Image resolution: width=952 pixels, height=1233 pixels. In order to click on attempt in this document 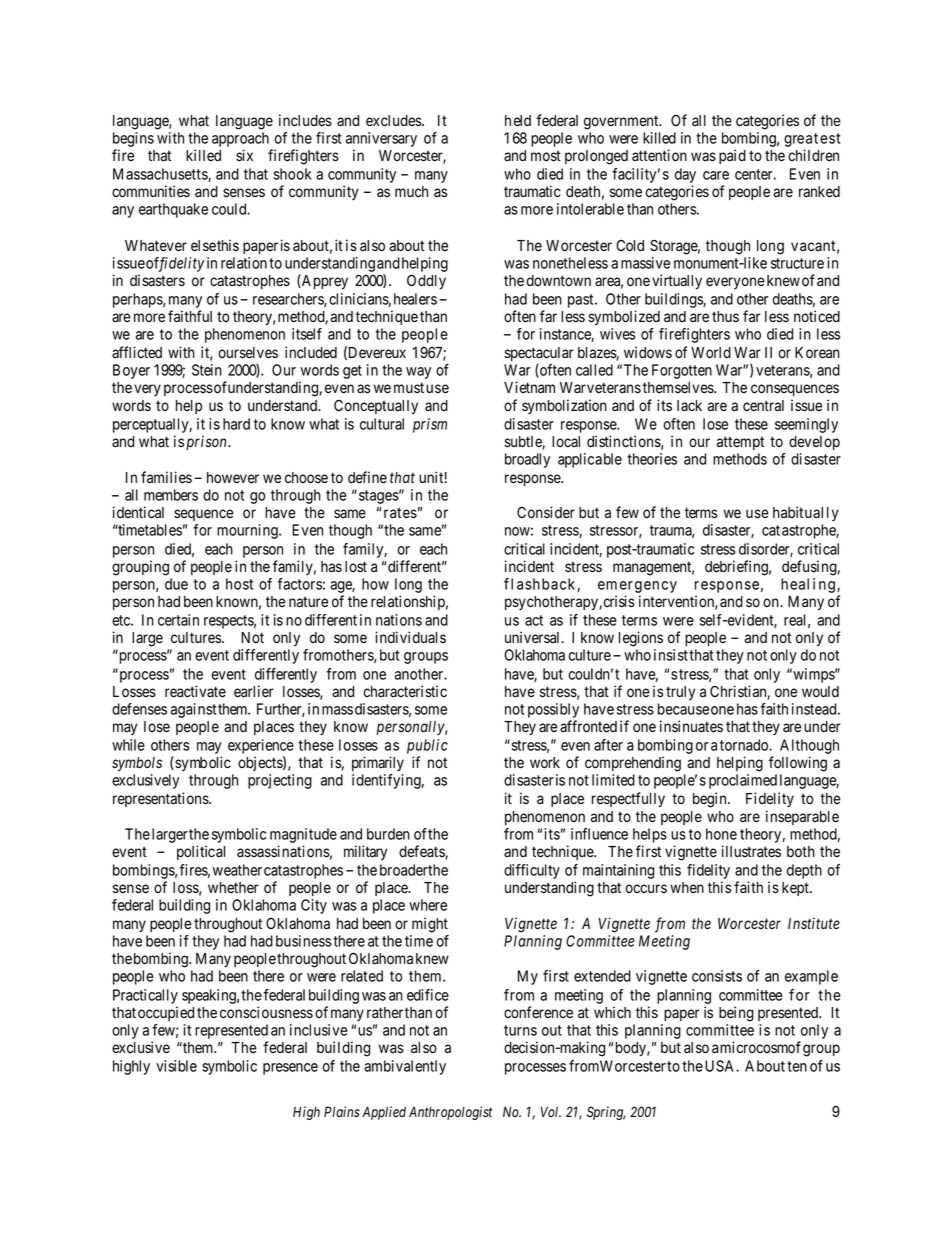, I will do `click(740, 443)`.
